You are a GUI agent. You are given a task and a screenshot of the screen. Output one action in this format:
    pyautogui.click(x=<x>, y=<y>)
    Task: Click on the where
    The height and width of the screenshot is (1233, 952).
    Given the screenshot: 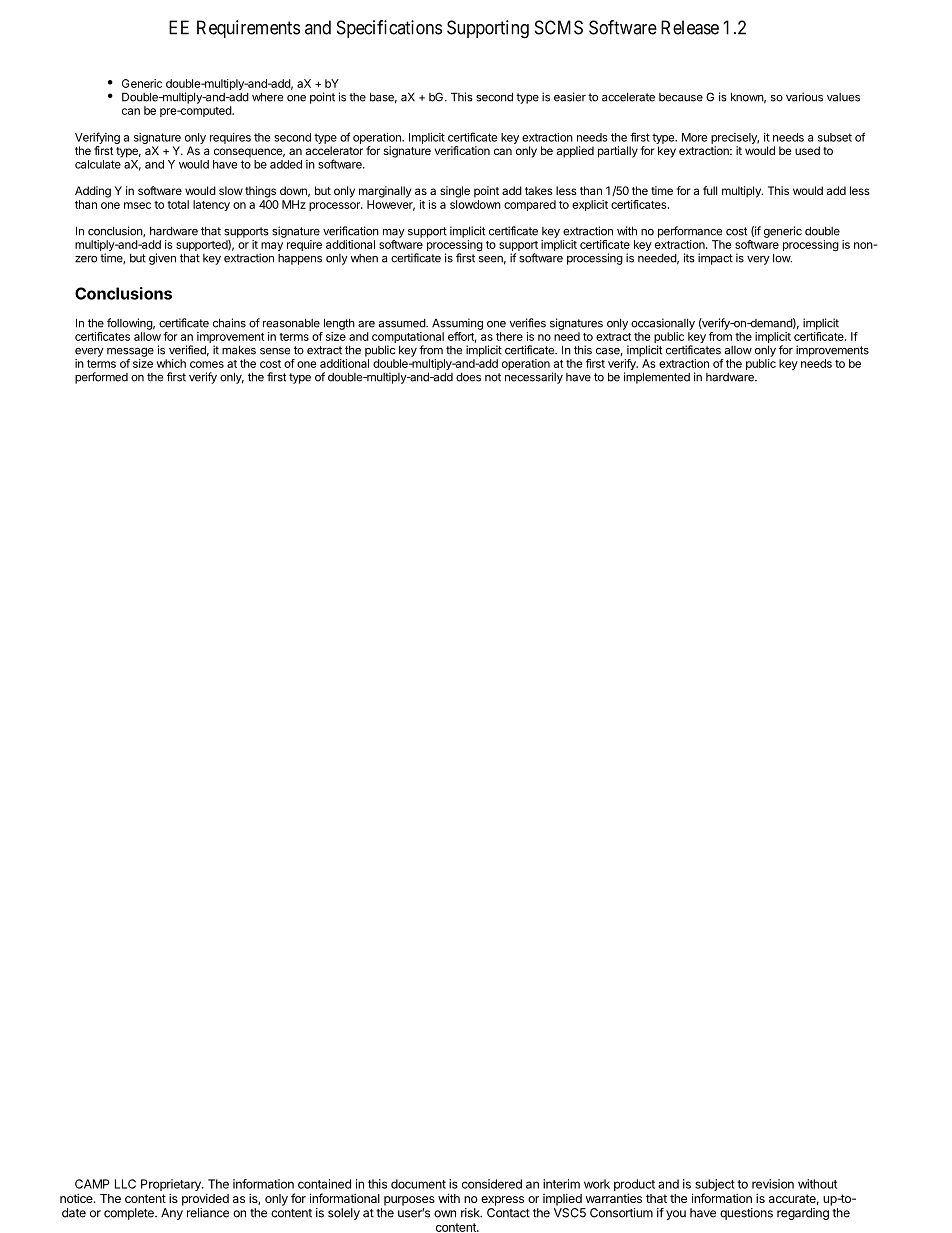 What is the action you would take?
    pyautogui.click(x=267, y=97)
